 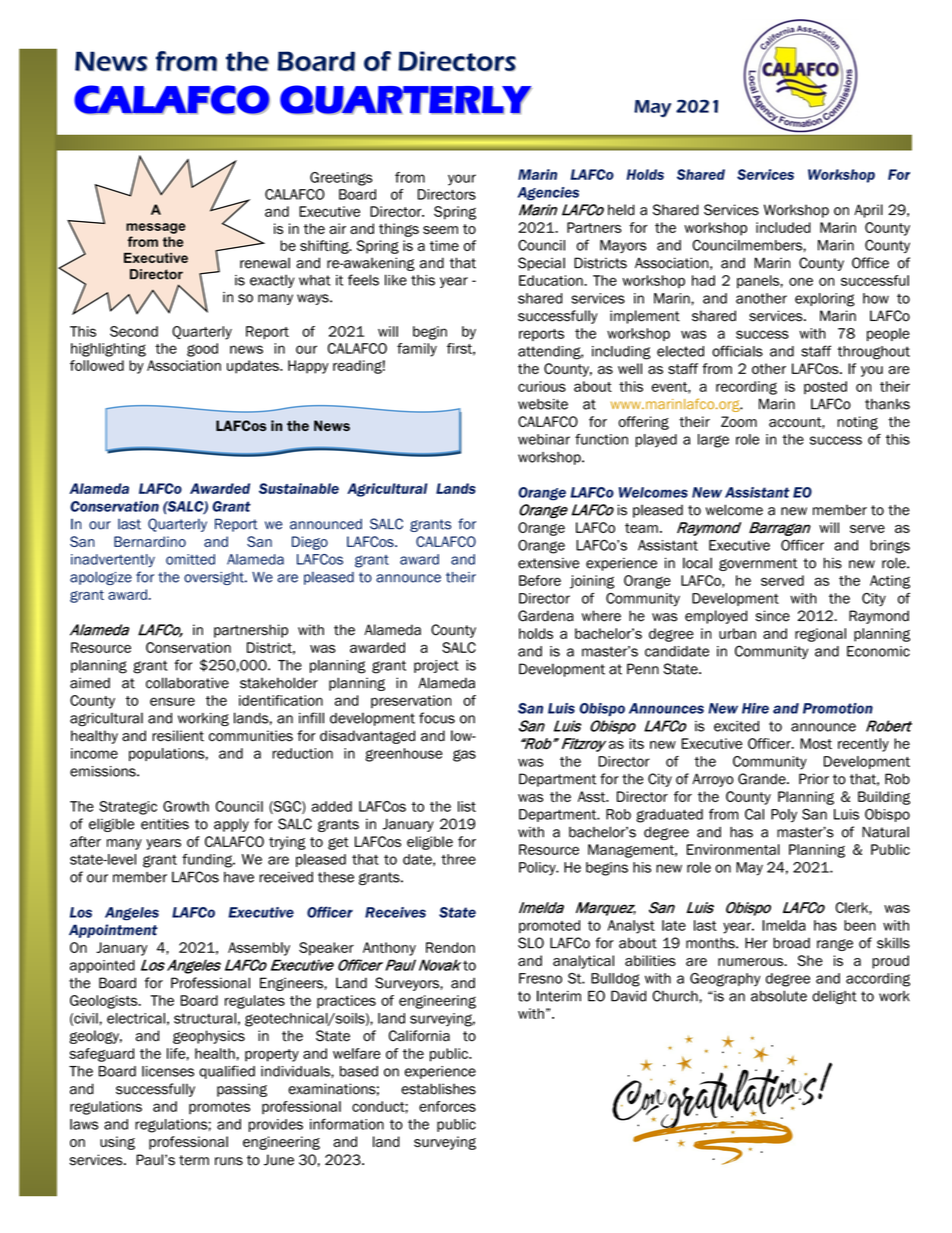 I want to click on enforces, so click(x=447, y=1106).
